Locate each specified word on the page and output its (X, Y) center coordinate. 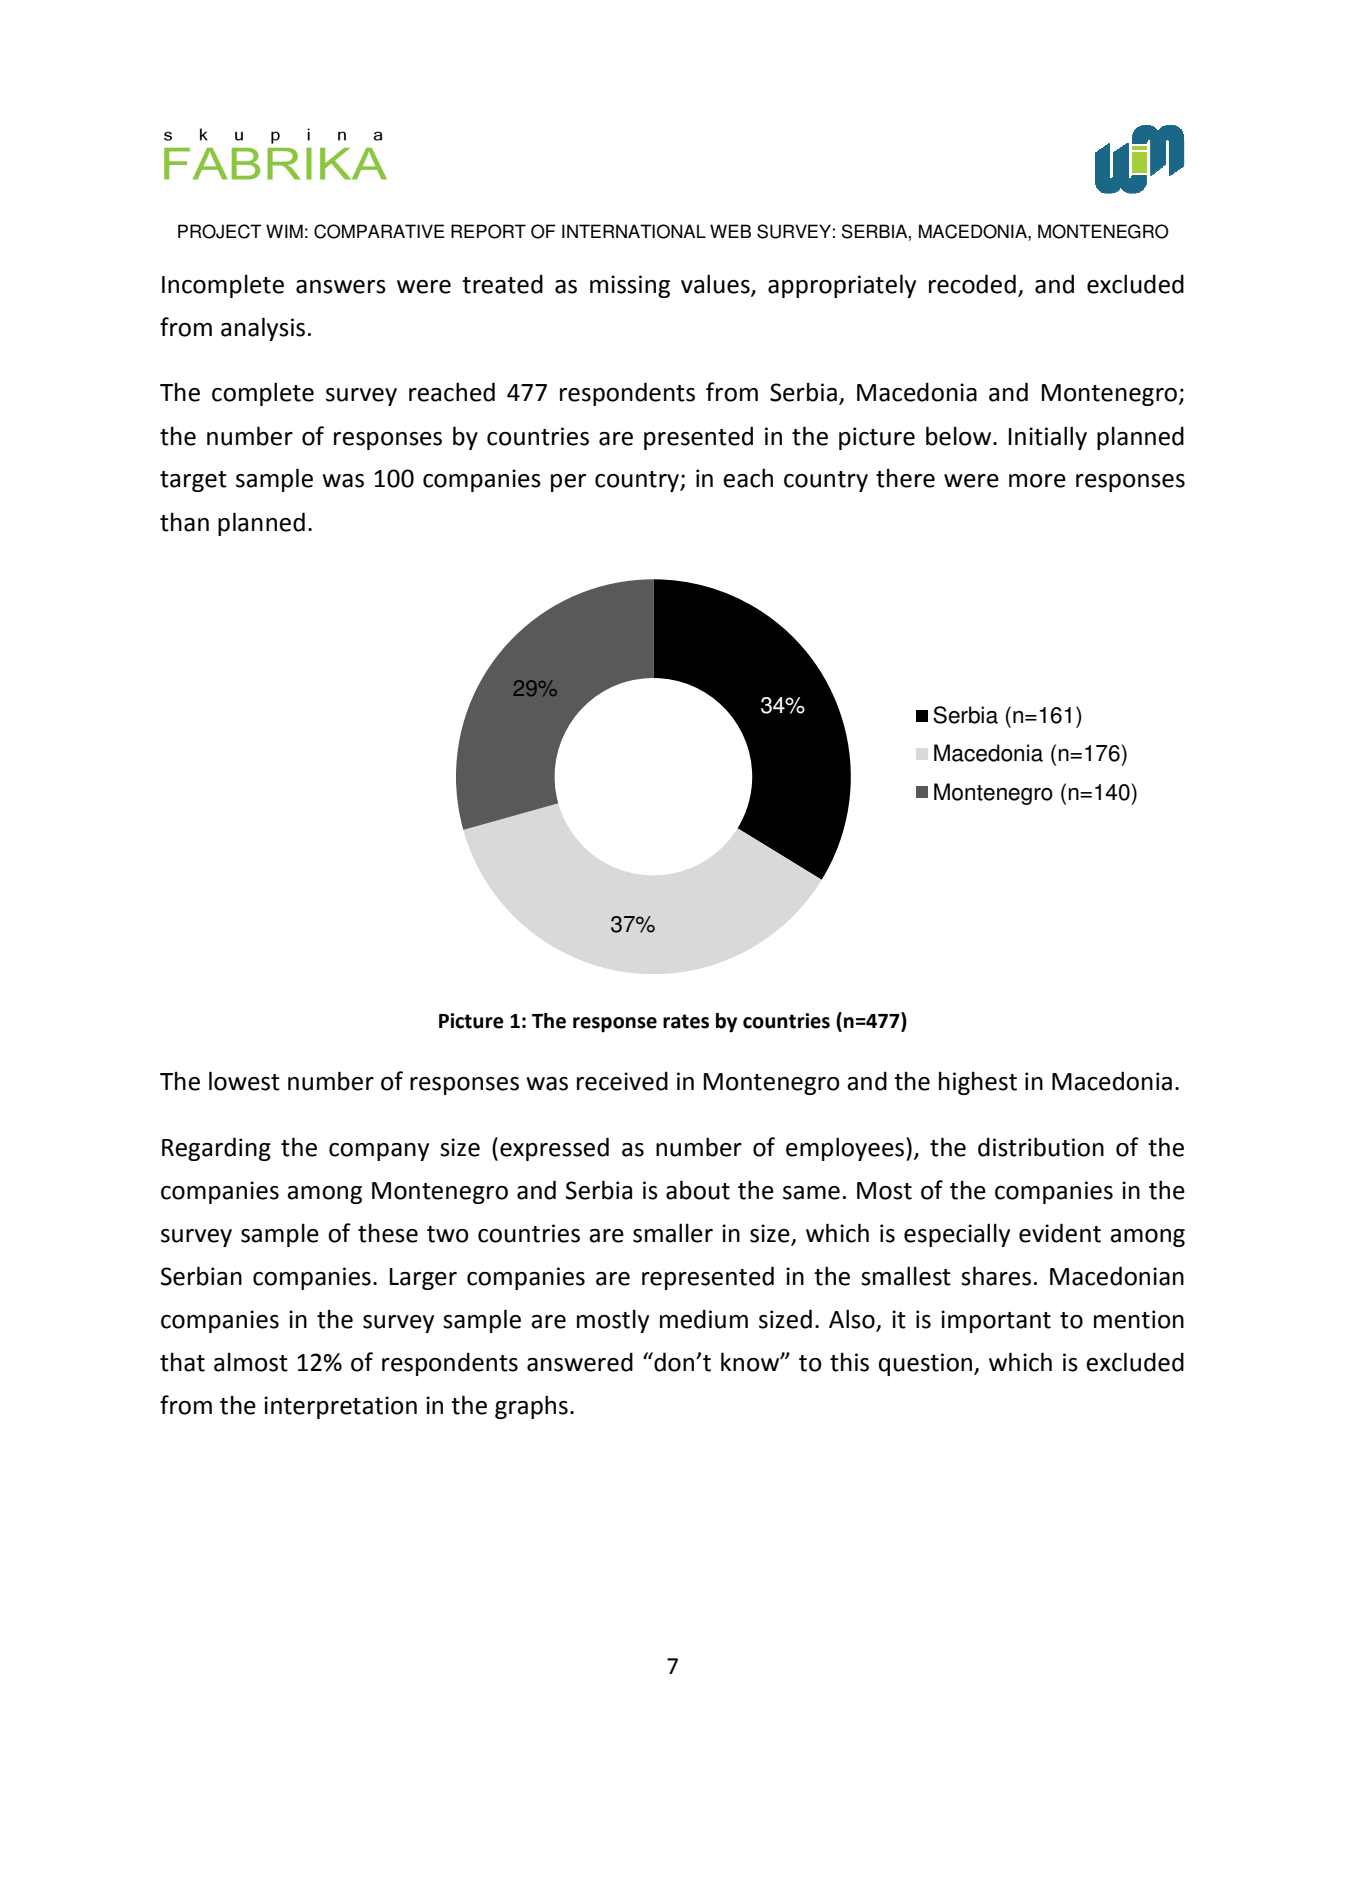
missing (630, 286)
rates (686, 1021)
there (905, 478)
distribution (1041, 1147)
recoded (972, 284)
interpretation (340, 1407)
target (193, 481)
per (568, 483)
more (1037, 481)
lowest (244, 1081)
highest (978, 1083)
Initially (1048, 438)
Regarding (216, 1149)
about (698, 1190)
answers (341, 287)
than (184, 522)
